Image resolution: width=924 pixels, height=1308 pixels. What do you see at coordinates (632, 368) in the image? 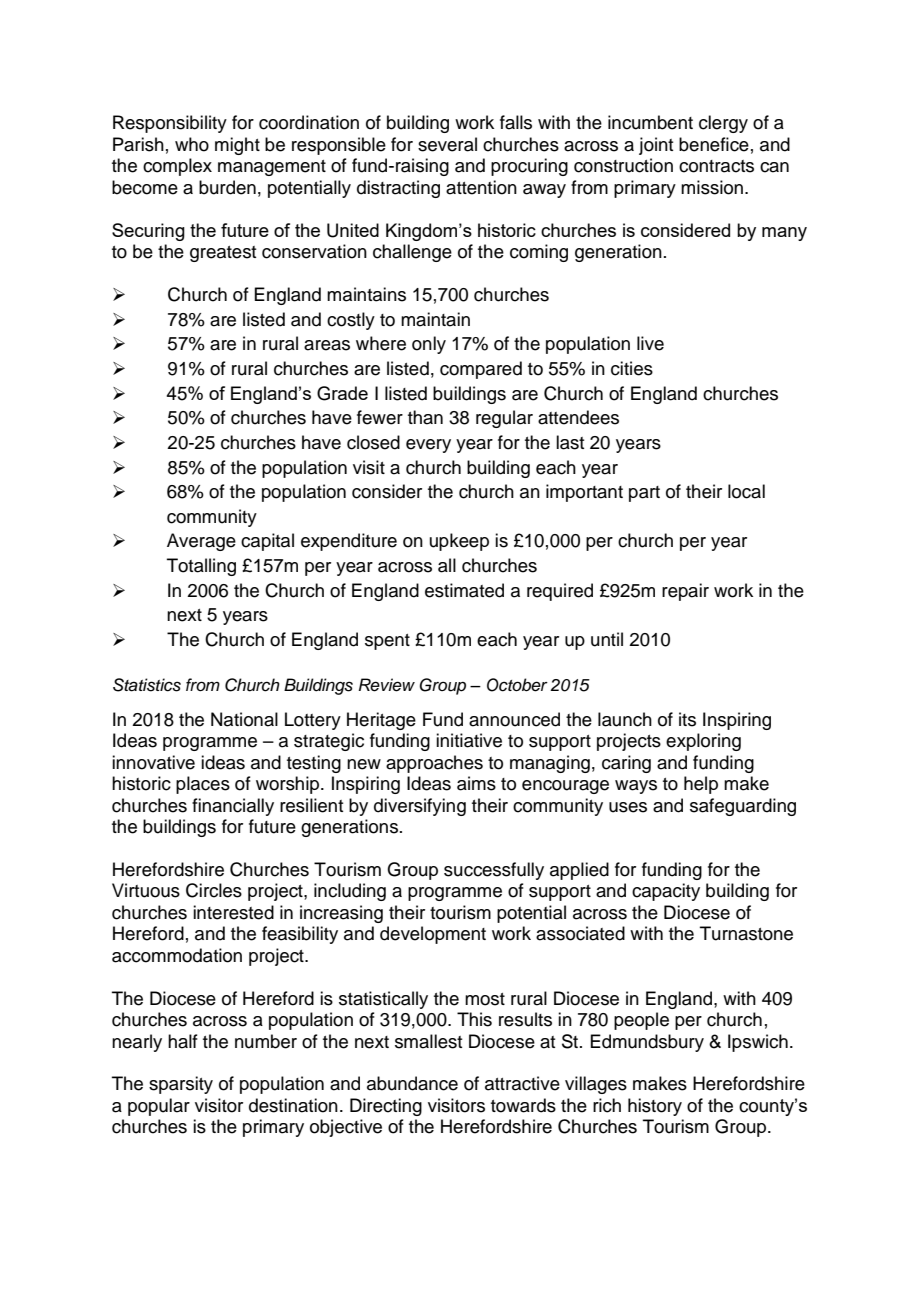
I see `cities` at bounding box center [632, 368].
